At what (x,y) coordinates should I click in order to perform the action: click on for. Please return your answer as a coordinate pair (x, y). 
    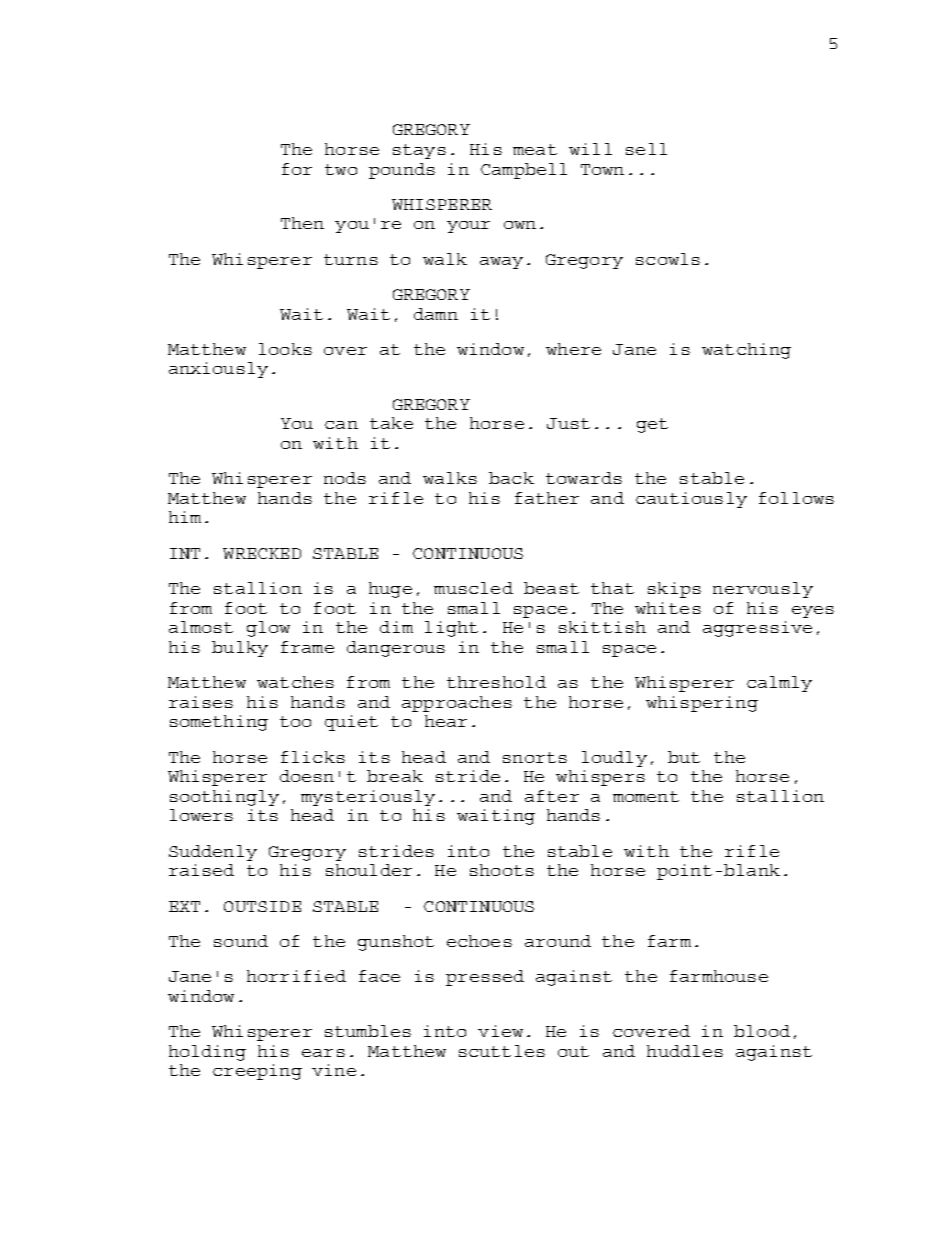
    Looking at the image, I should click on (297, 169).
